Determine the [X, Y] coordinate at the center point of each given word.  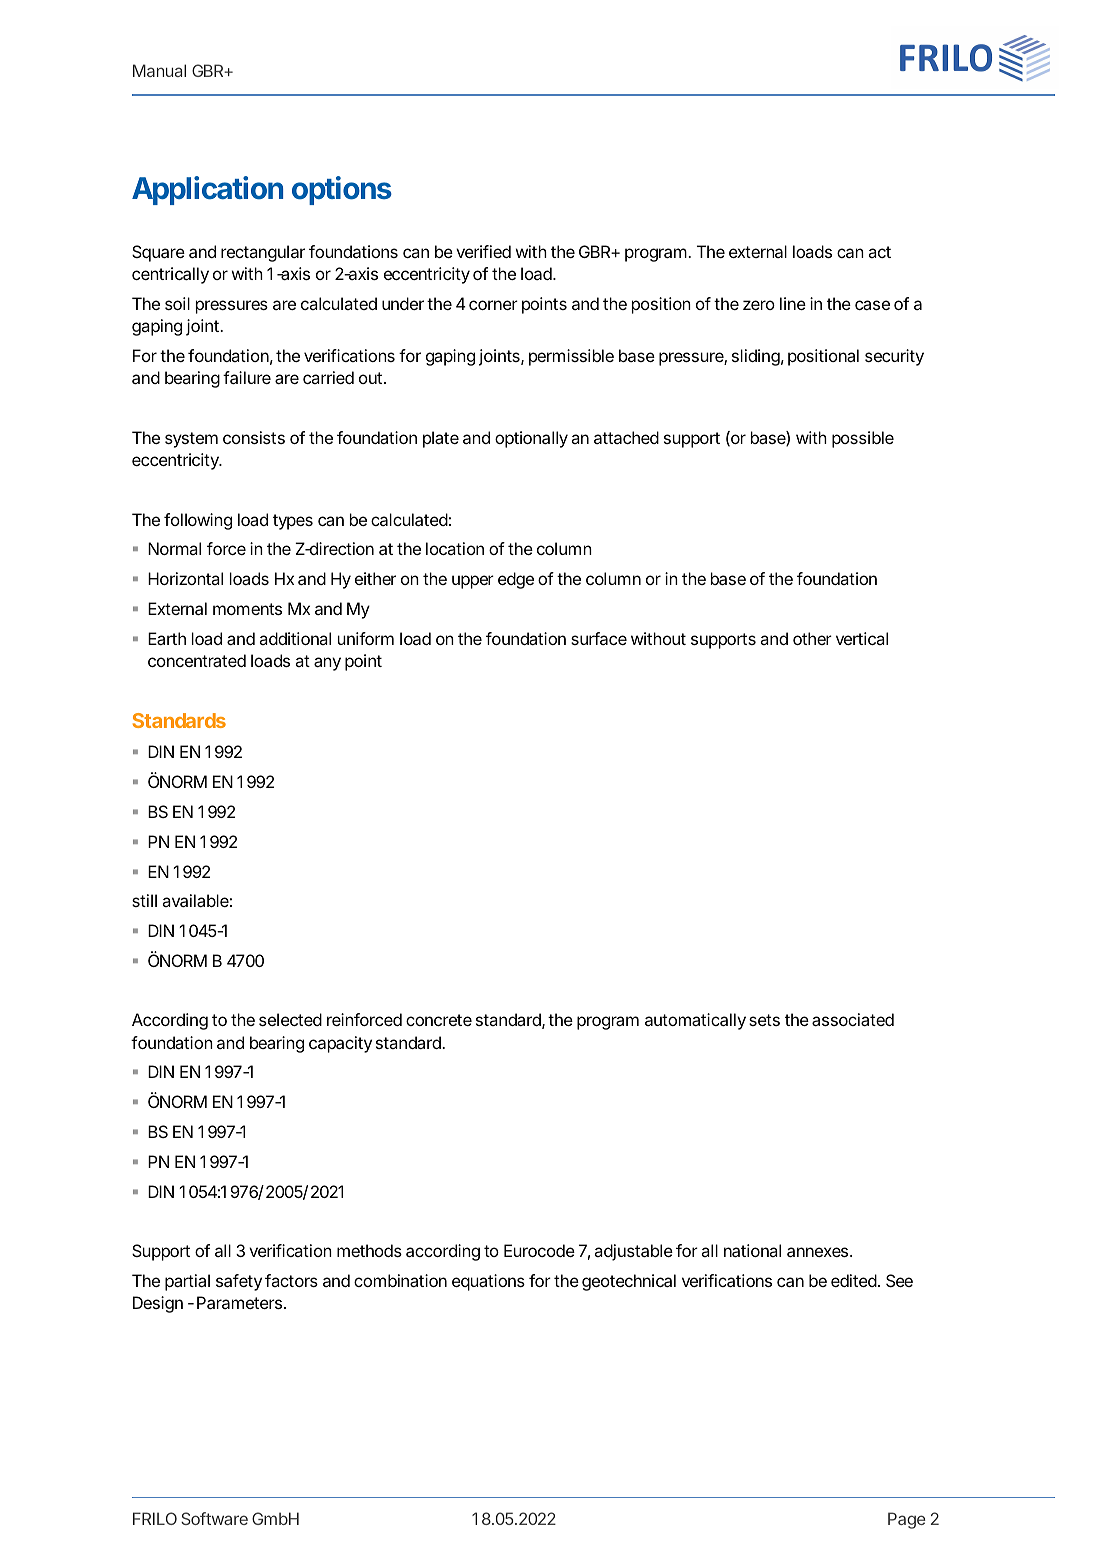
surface [599, 638]
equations [488, 1282]
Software [214, 1518]
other [812, 638]
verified [483, 251]
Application [207, 190]
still [144, 900]
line [793, 303]
